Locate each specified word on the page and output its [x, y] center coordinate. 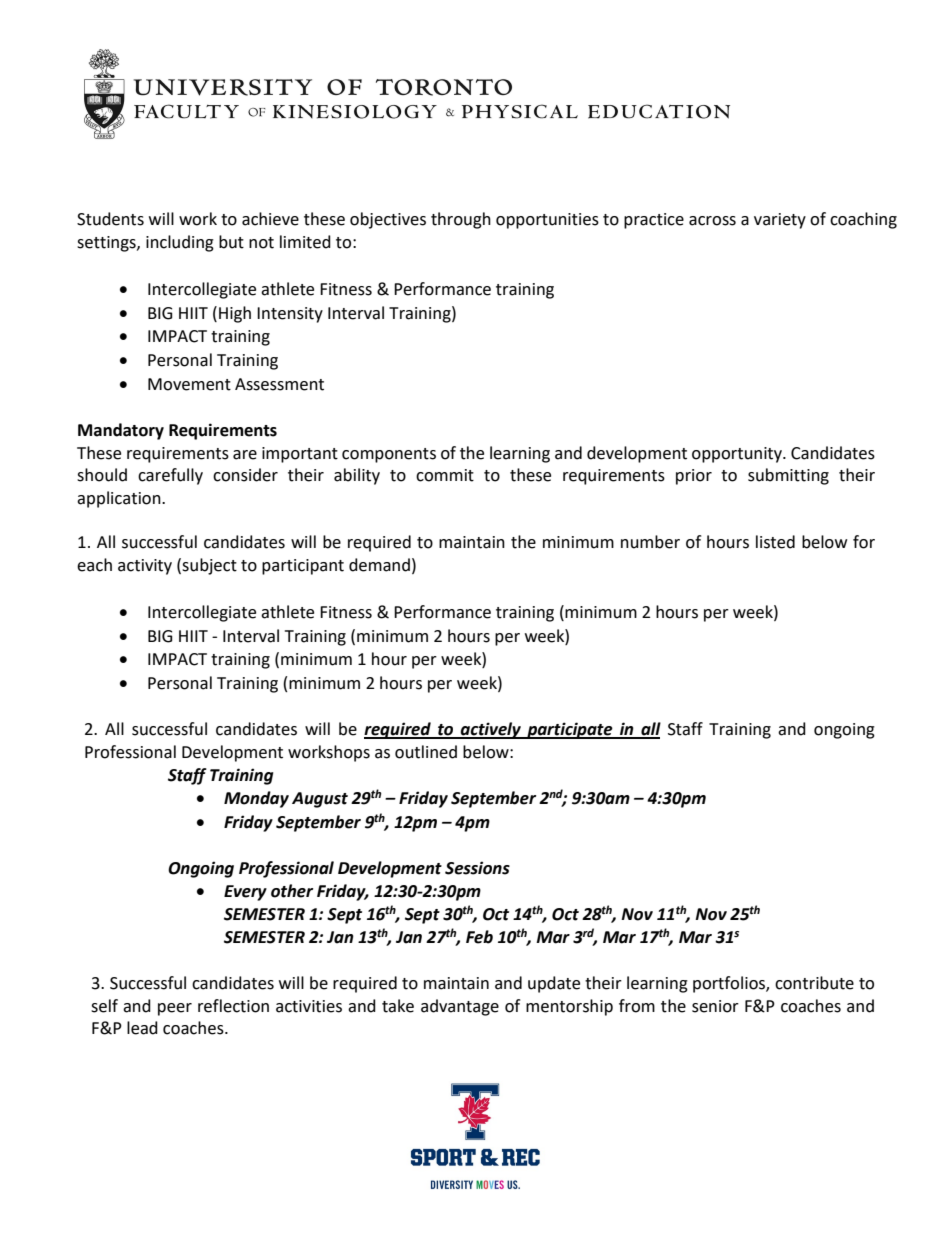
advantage [460, 1007]
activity [145, 567]
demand [379, 565]
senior [715, 1006]
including [180, 243]
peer [175, 1009]
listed [775, 542]
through [461, 220]
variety [780, 221]
